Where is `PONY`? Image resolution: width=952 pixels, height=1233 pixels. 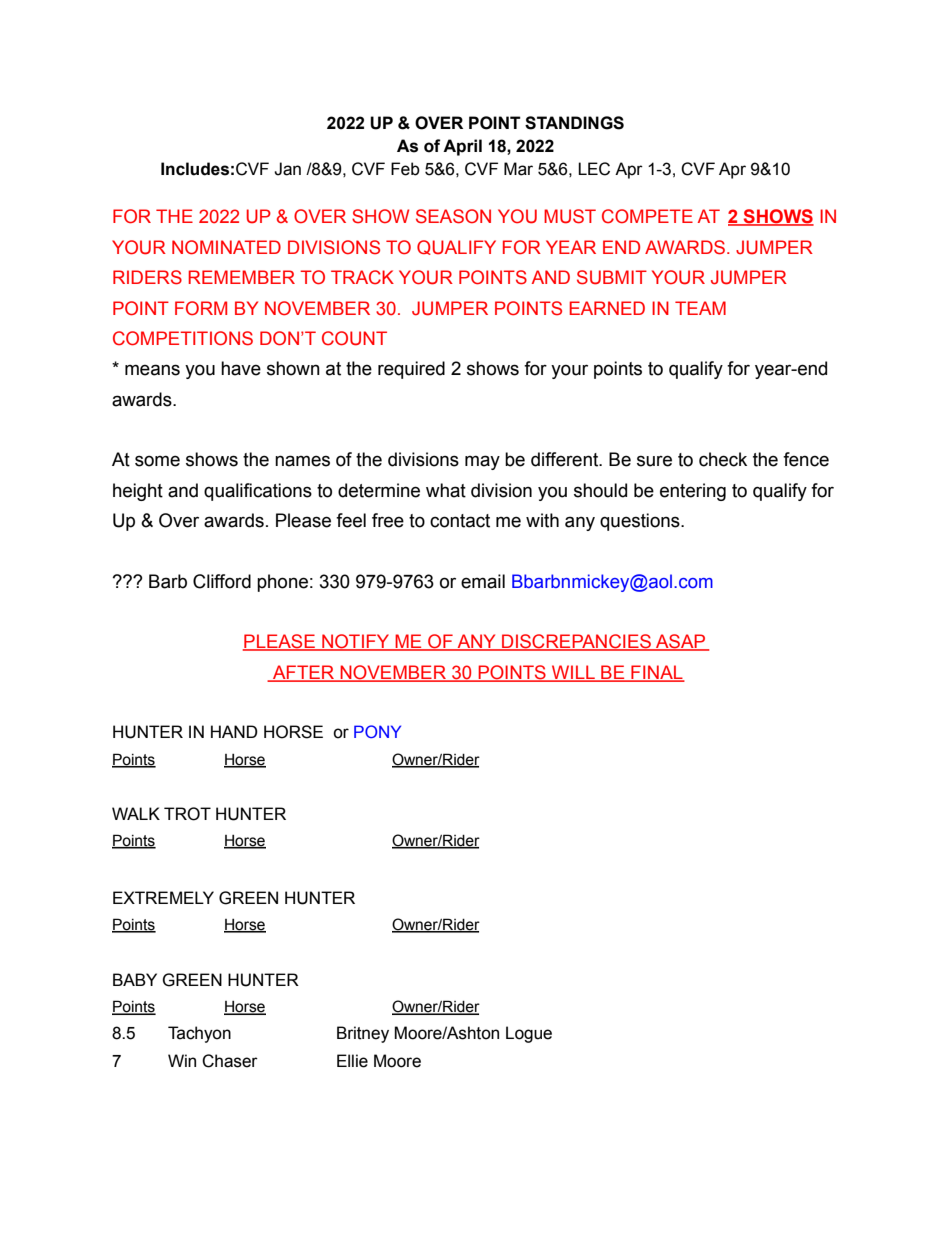
PONY is located at coordinates (377, 731).
